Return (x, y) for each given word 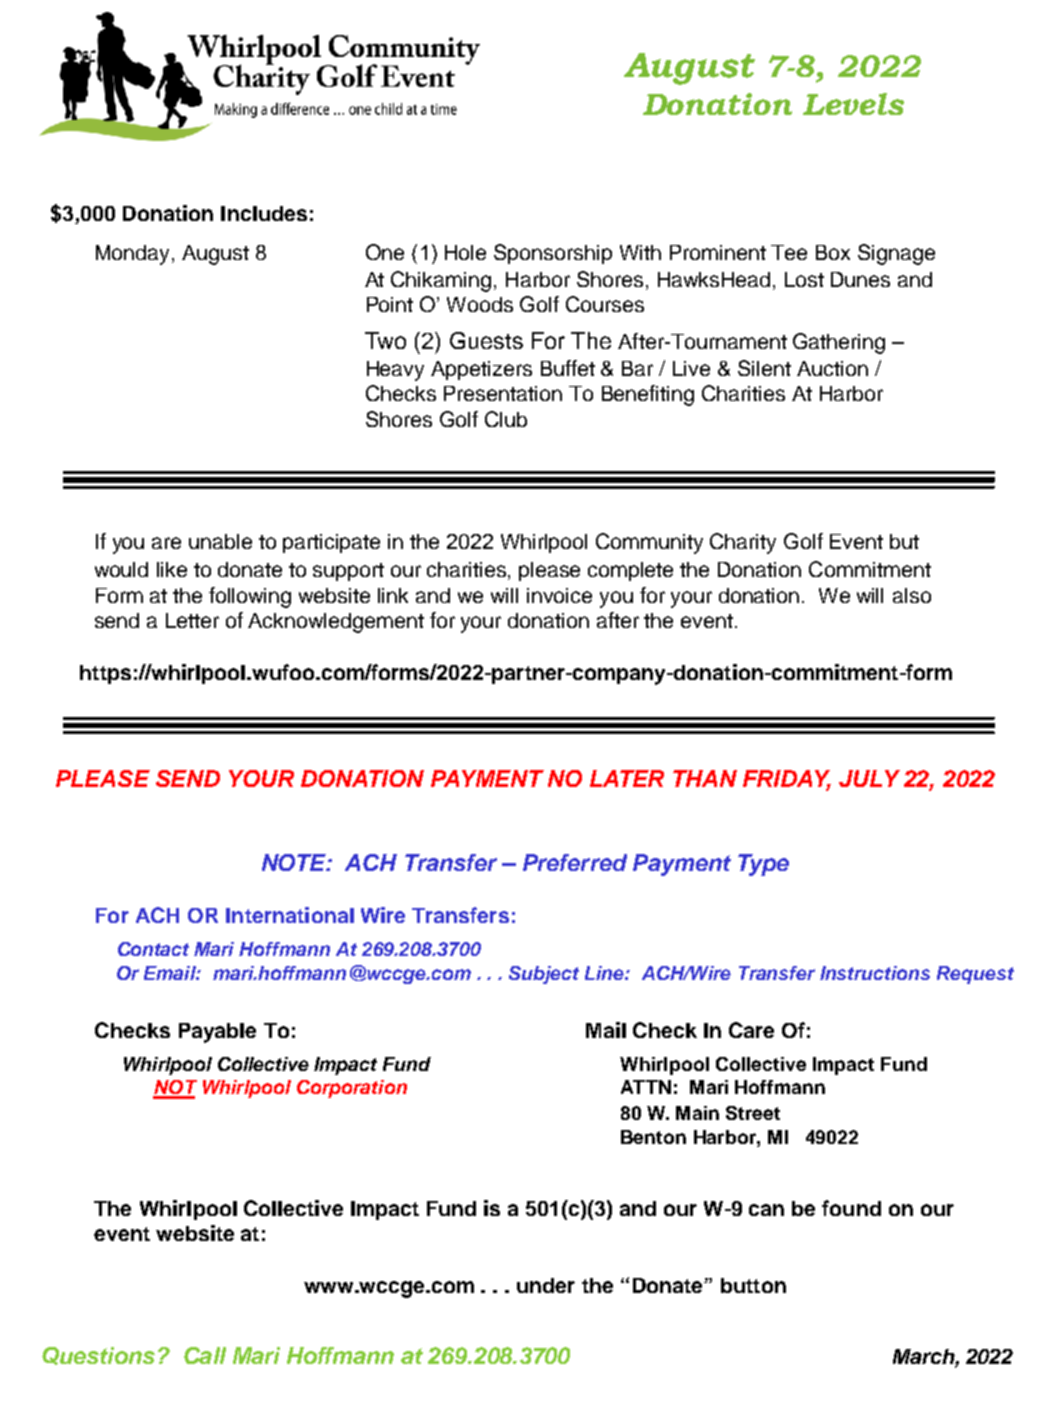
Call (205, 1355)
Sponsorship (553, 254)
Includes (264, 213)
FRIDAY (787, 779)
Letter (192, 620)
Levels (853, 104)
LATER (627, 778)
